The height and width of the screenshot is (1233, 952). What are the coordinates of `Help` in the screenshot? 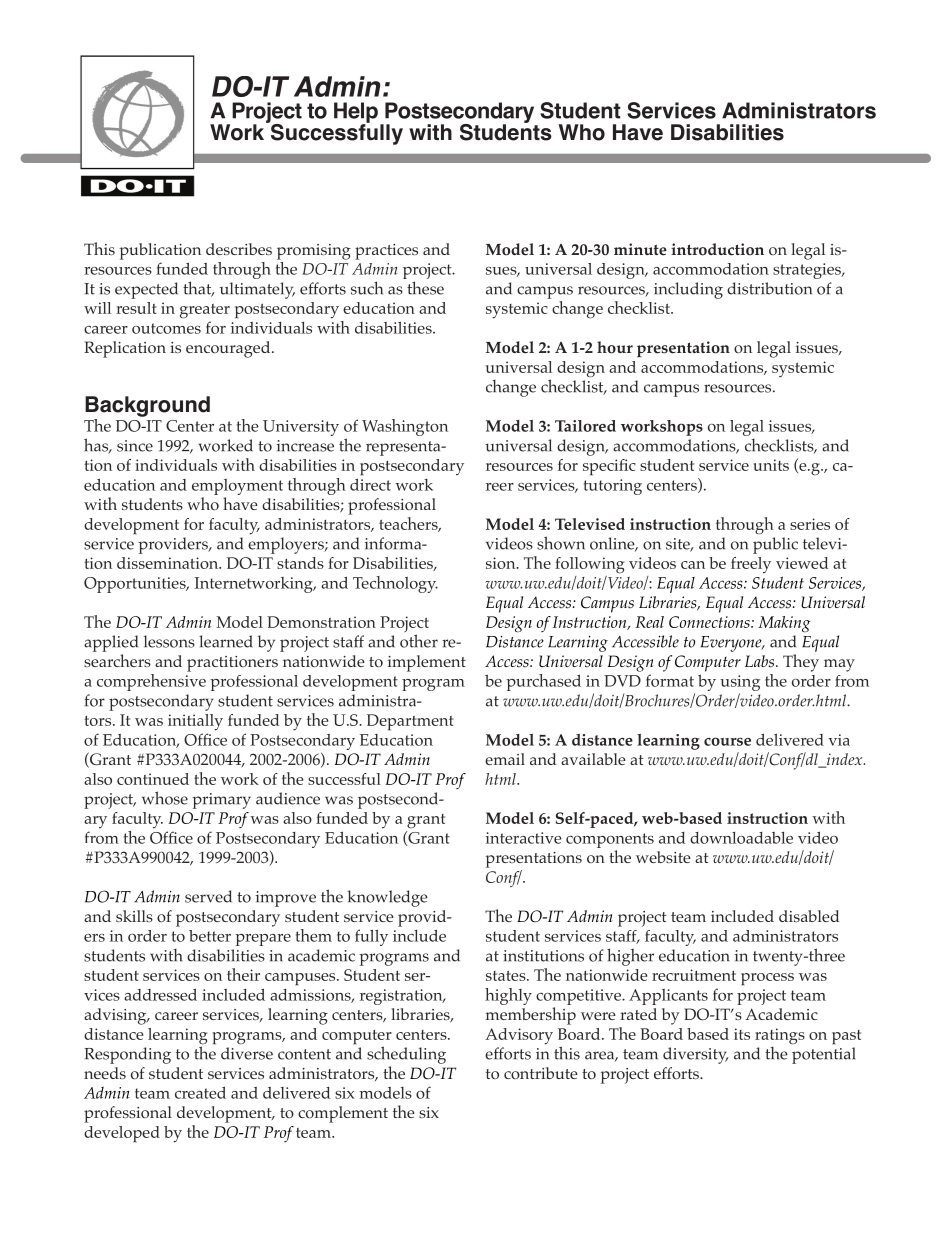 It's located at (356, 113).
